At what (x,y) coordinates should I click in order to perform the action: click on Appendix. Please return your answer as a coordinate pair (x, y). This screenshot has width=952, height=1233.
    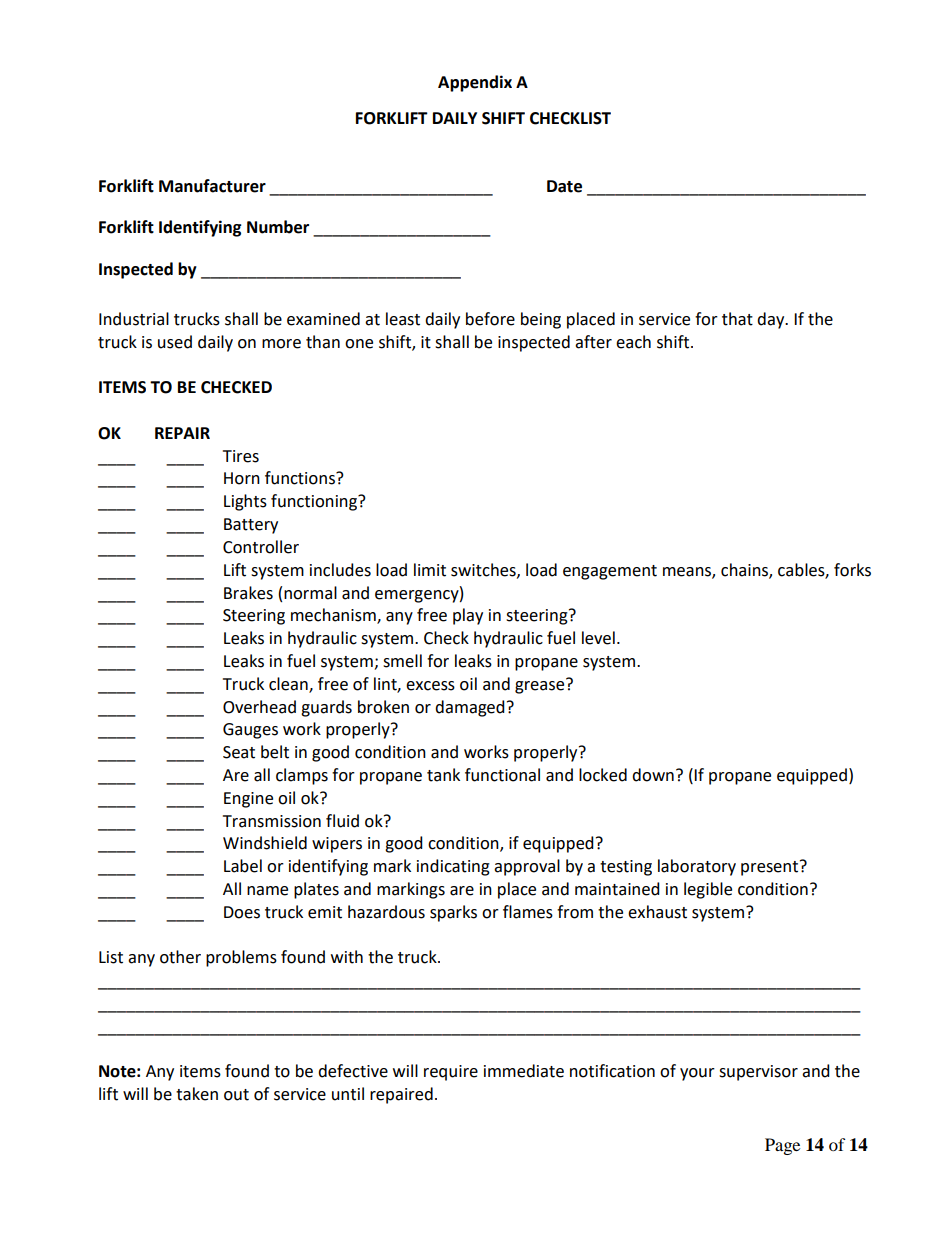
    Looking at the image, I should click on (475, 83).
